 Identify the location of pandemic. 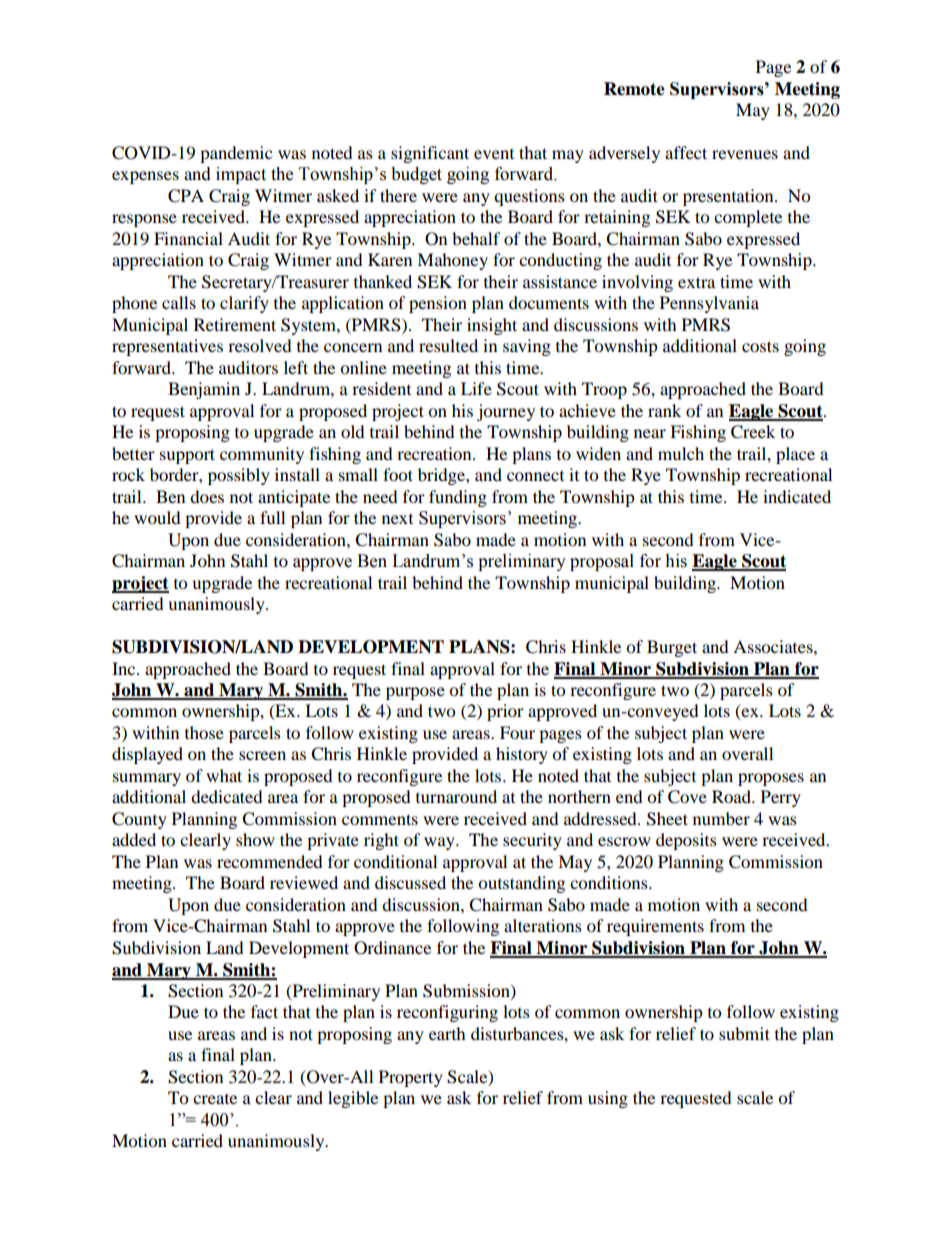
(236, 154).
